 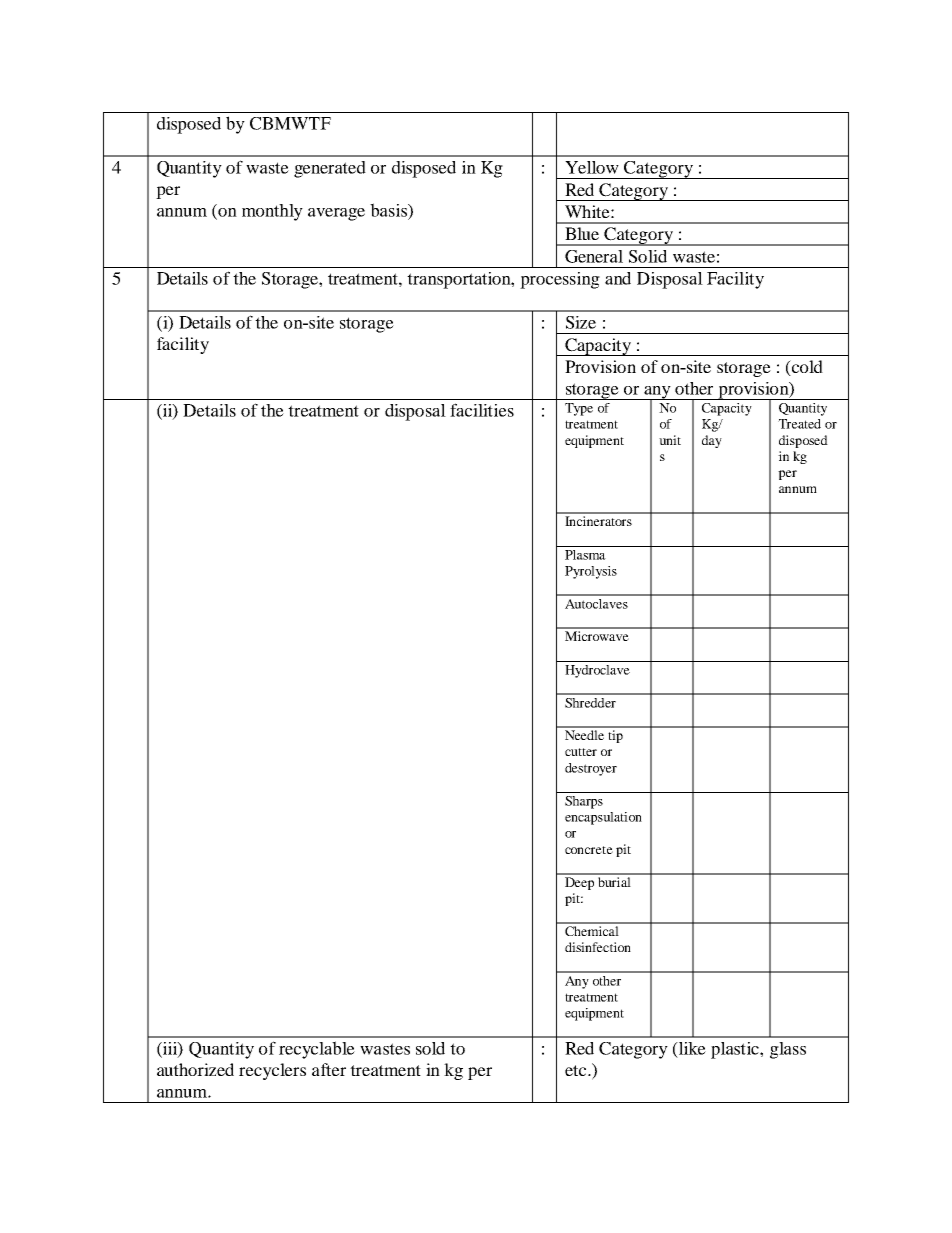 What do you see at coordinates (581, 752) in the document?
I see `cutter` at bounding box center [581, 752].
